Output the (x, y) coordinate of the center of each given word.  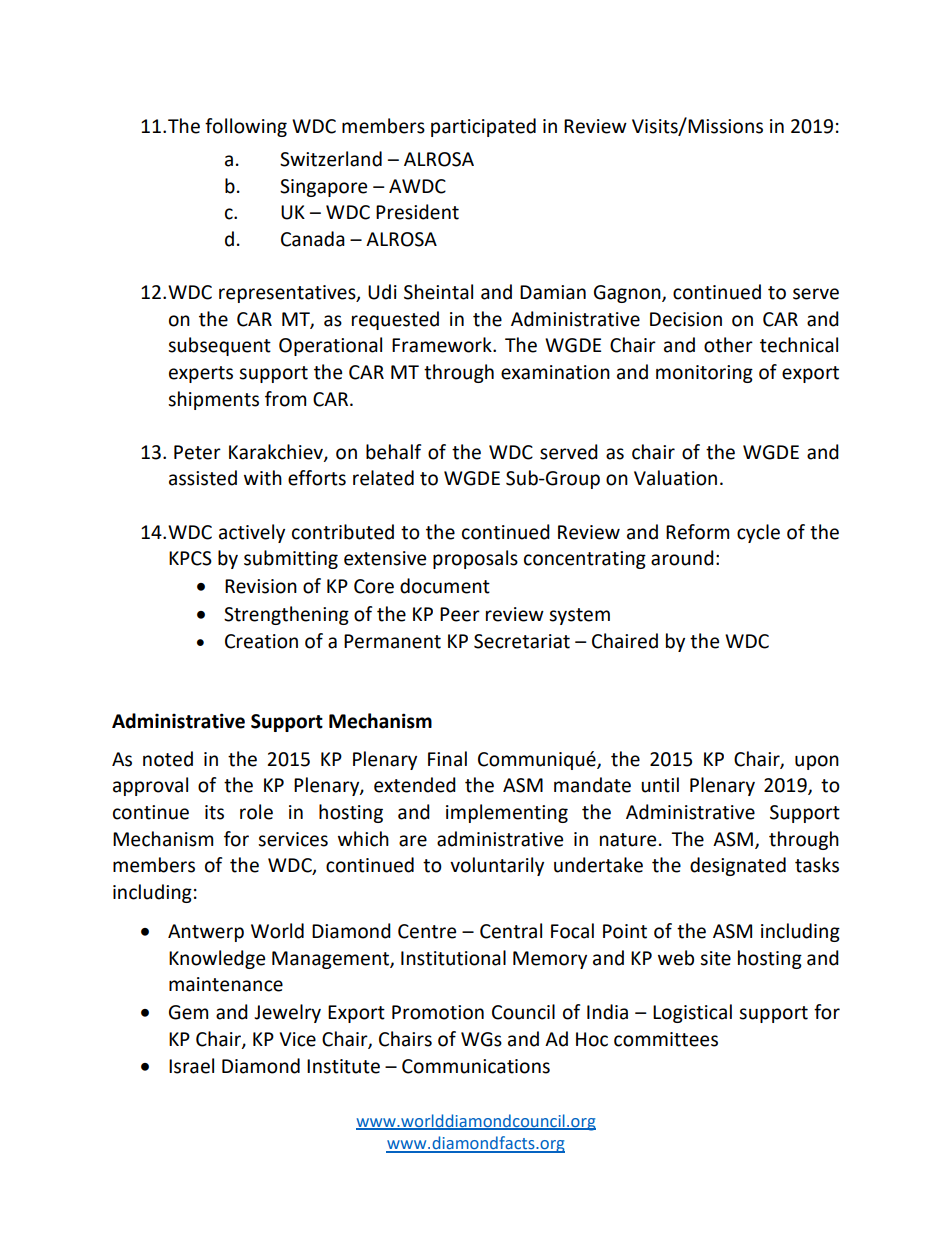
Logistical (692, 1013)
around (682, 558)
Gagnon (628, 294)
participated (483, 127)
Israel (191, 1066)
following (246, 127)
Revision (261, 586)
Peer (460, 614)
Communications (476, 1066)
